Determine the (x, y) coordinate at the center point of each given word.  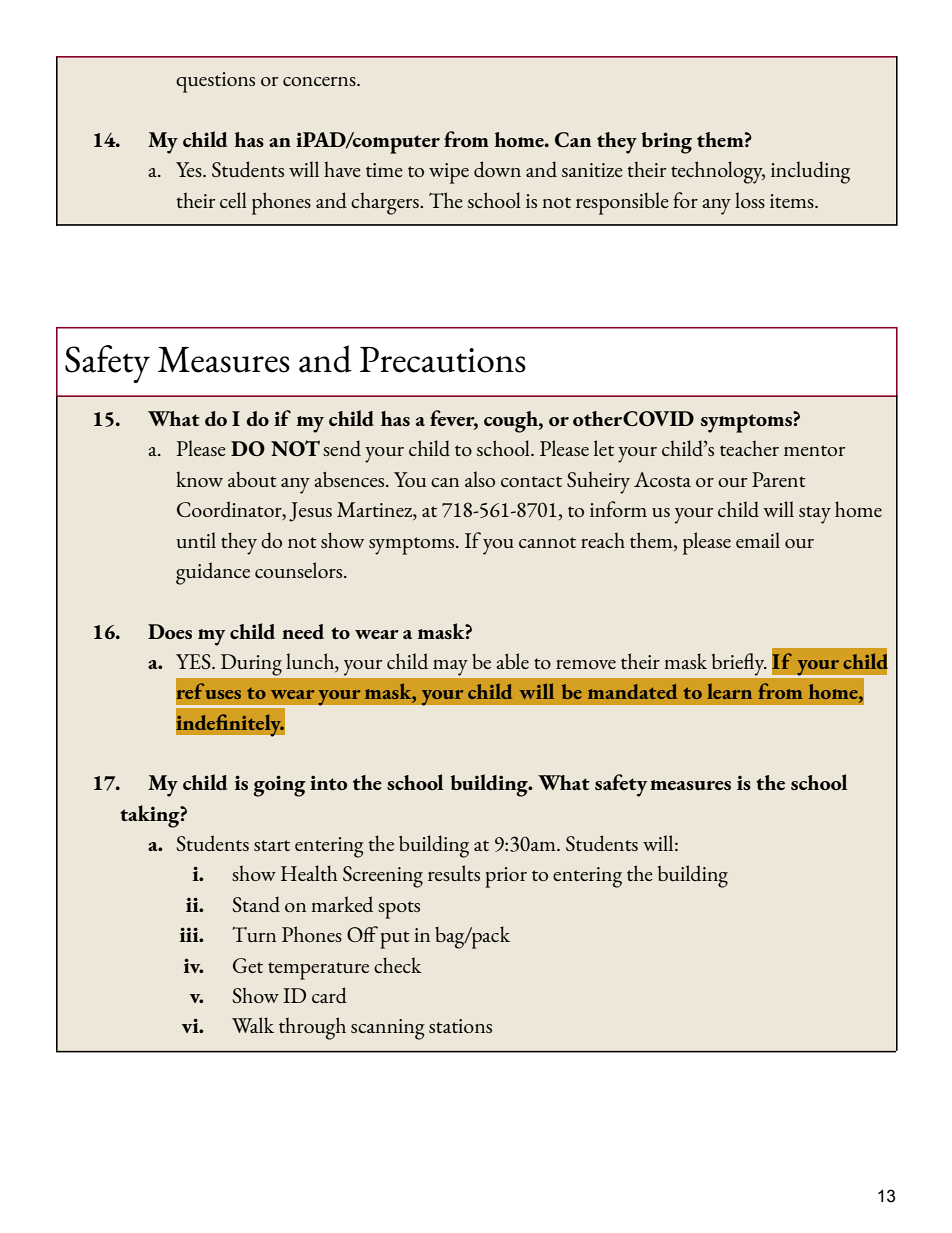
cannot (547, 542)
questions (215, 82)
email (758, 540)
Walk (253, 1025)
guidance (213, 573)
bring (666, 143)
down (497, 169)
